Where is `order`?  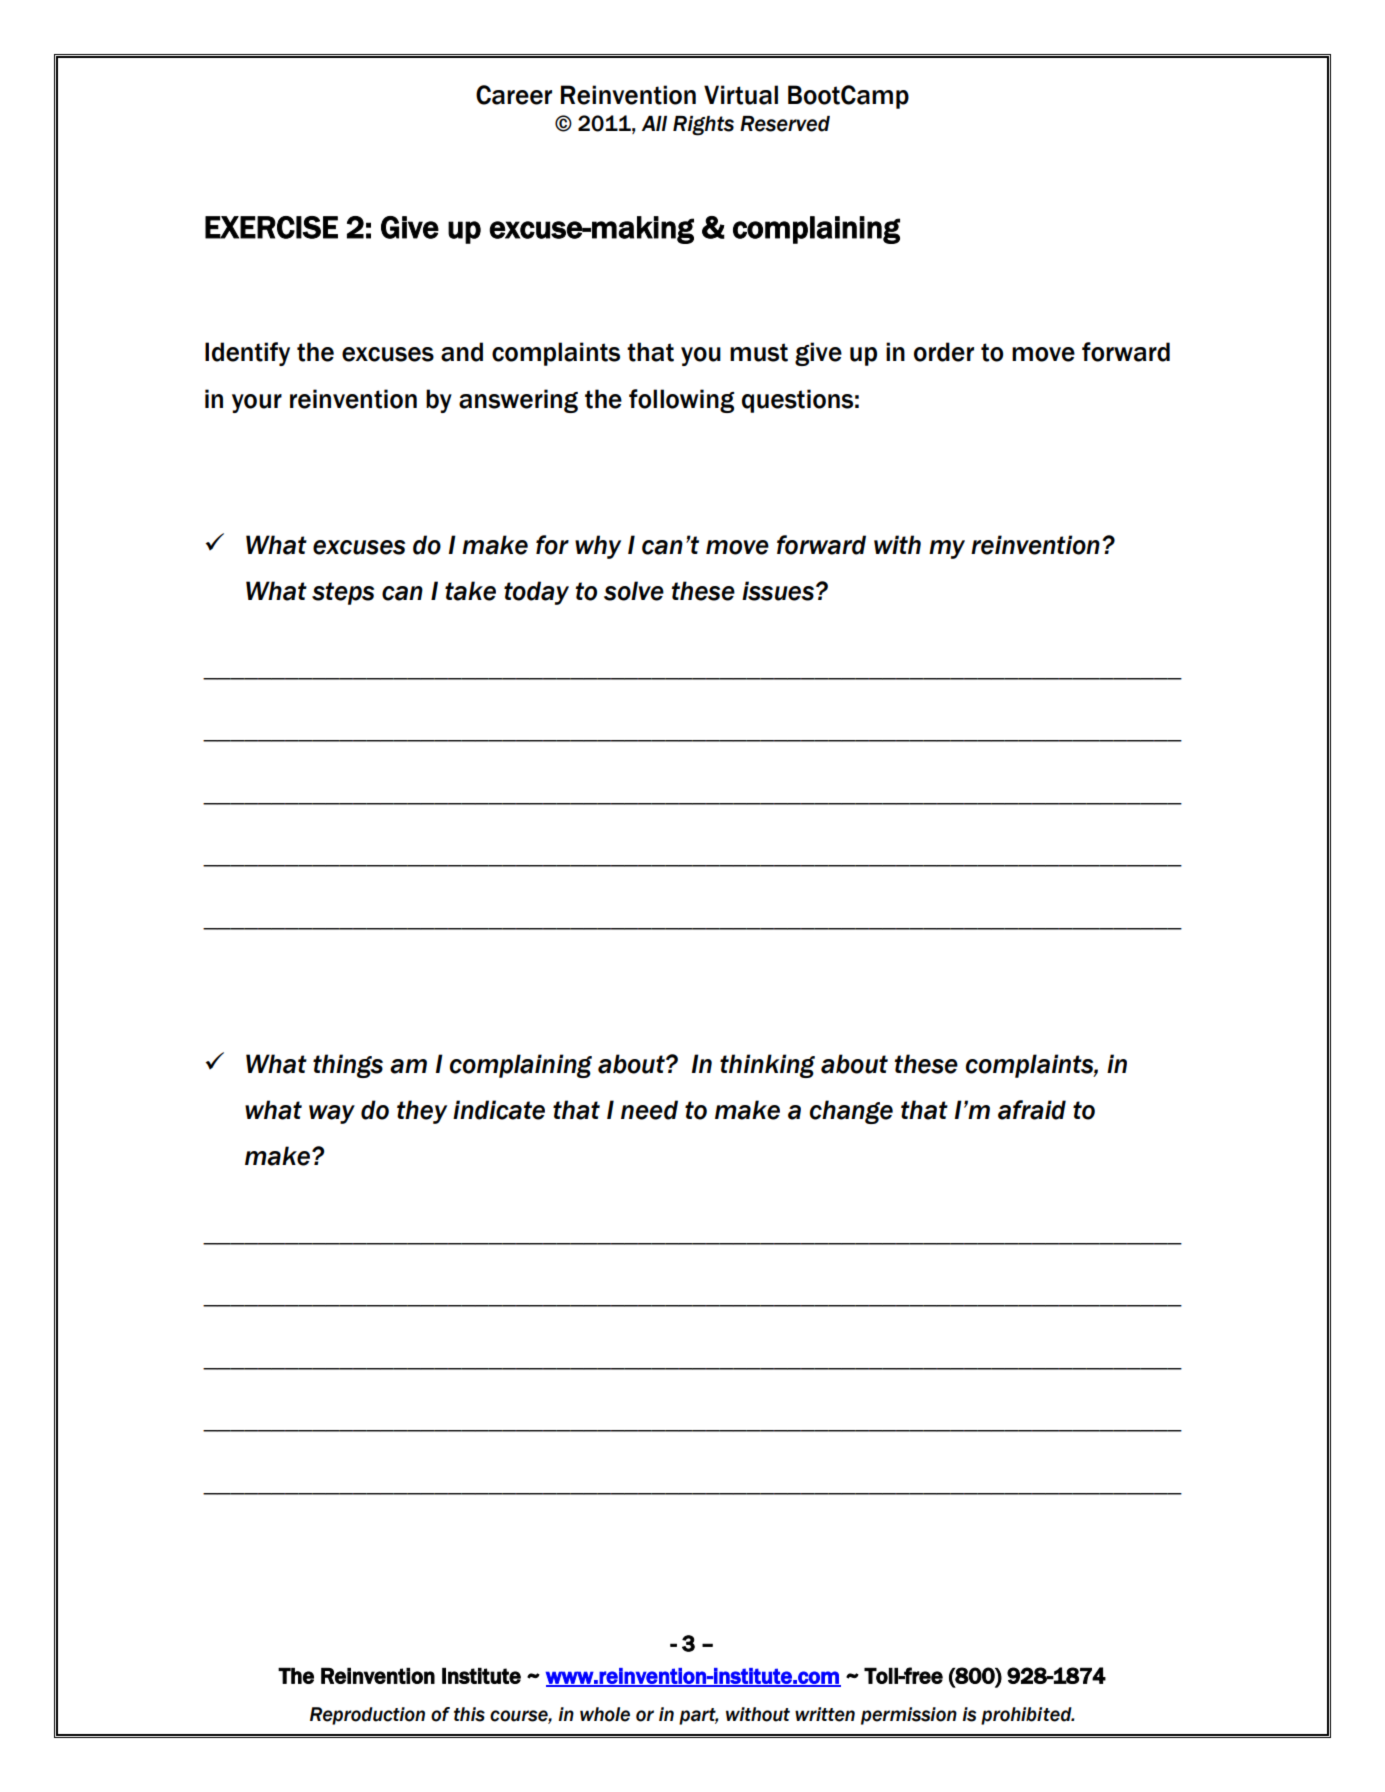
order is located at coordinates (944, 352).
